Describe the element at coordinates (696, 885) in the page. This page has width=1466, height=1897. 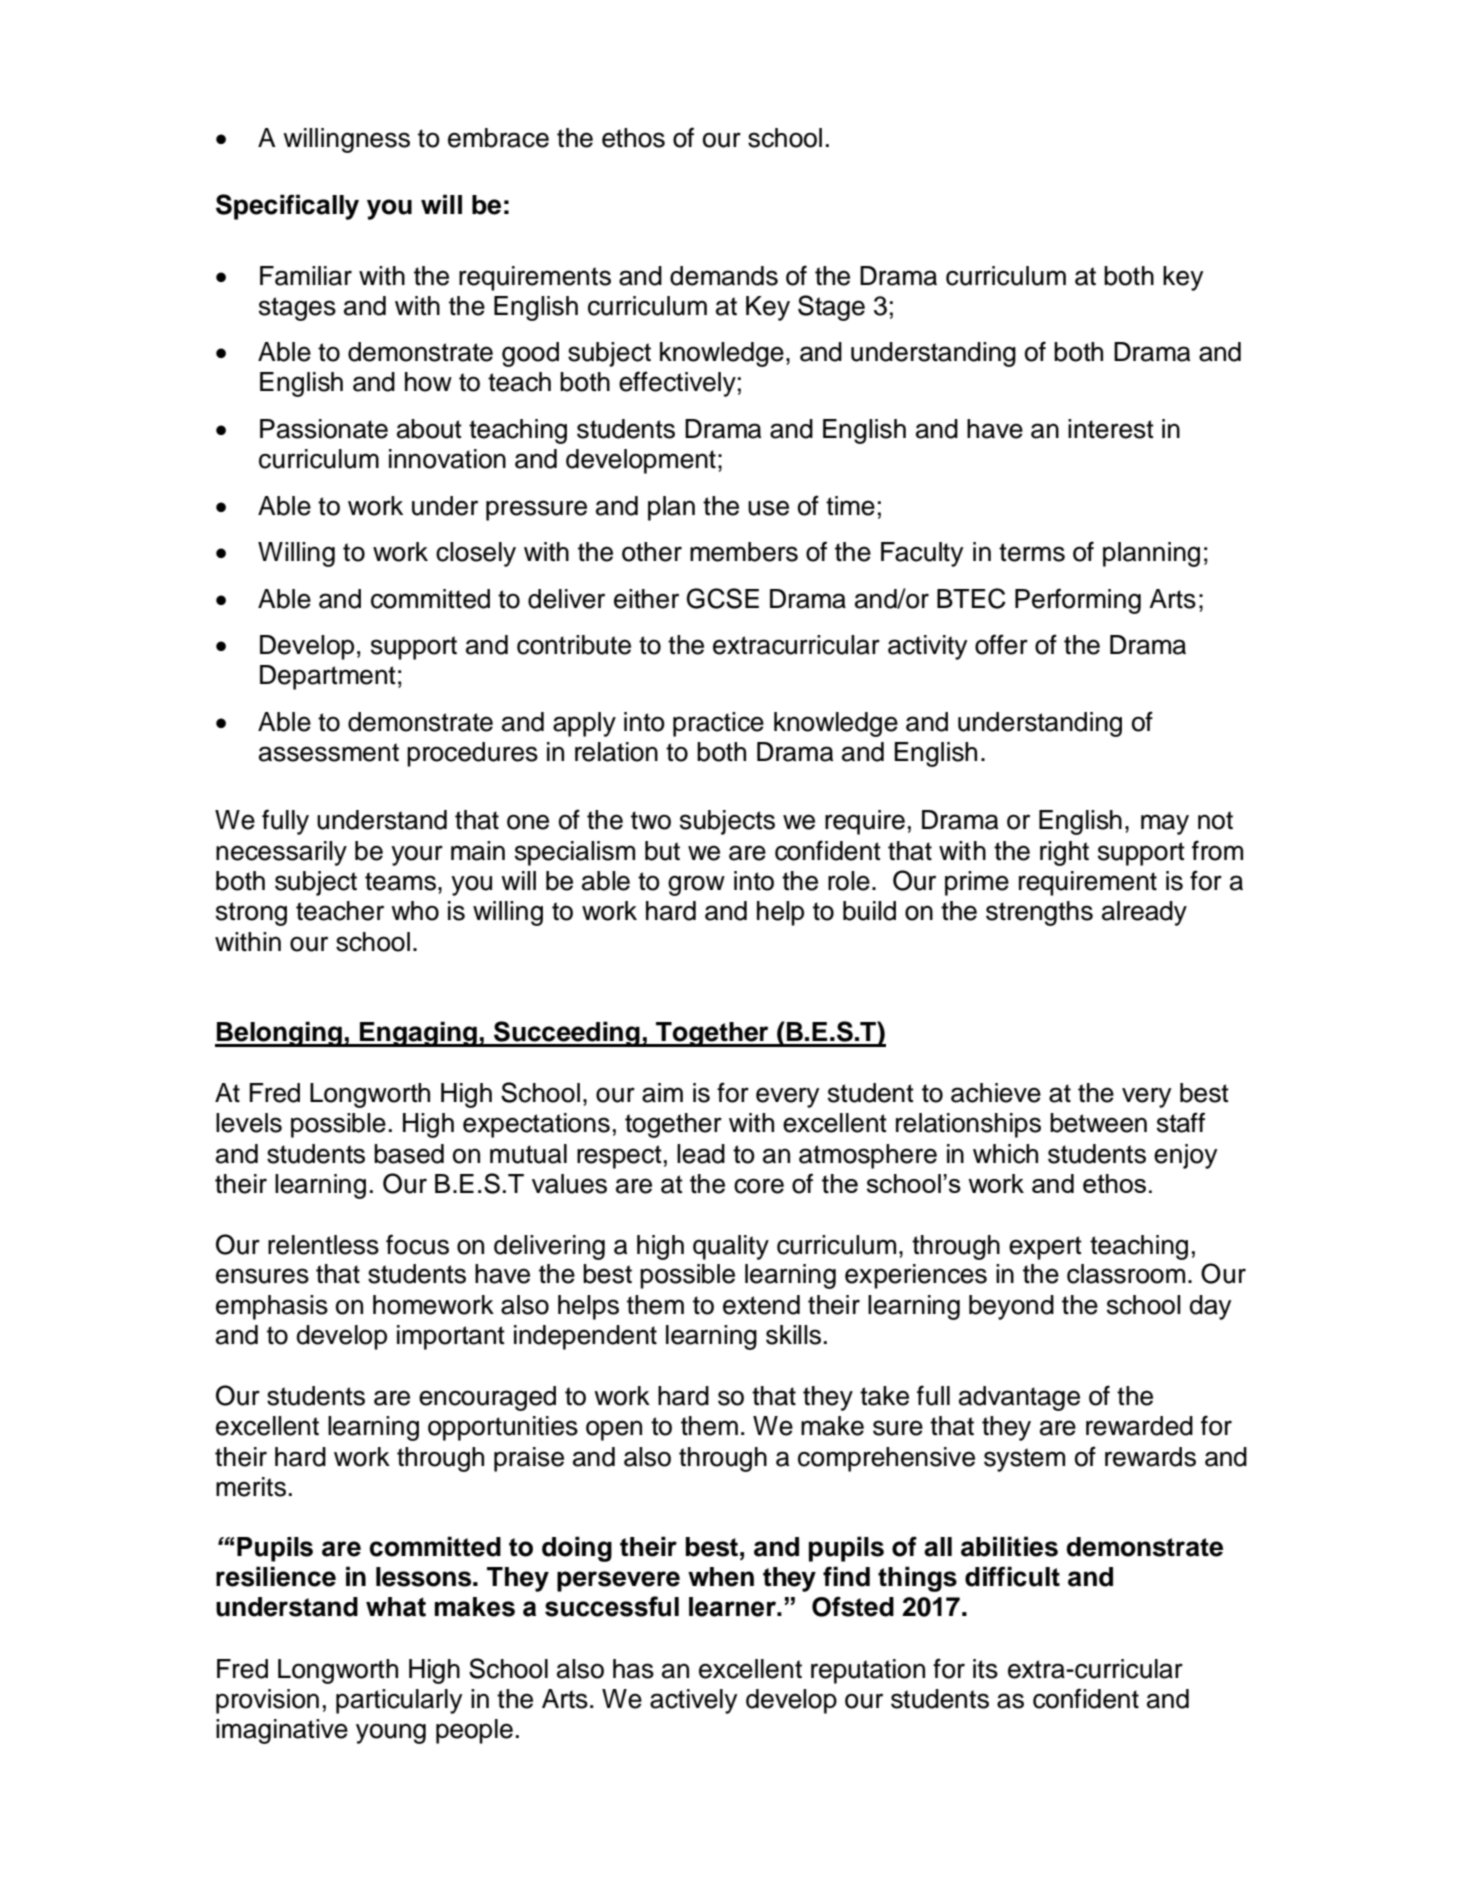
I see `grow` at that location.
